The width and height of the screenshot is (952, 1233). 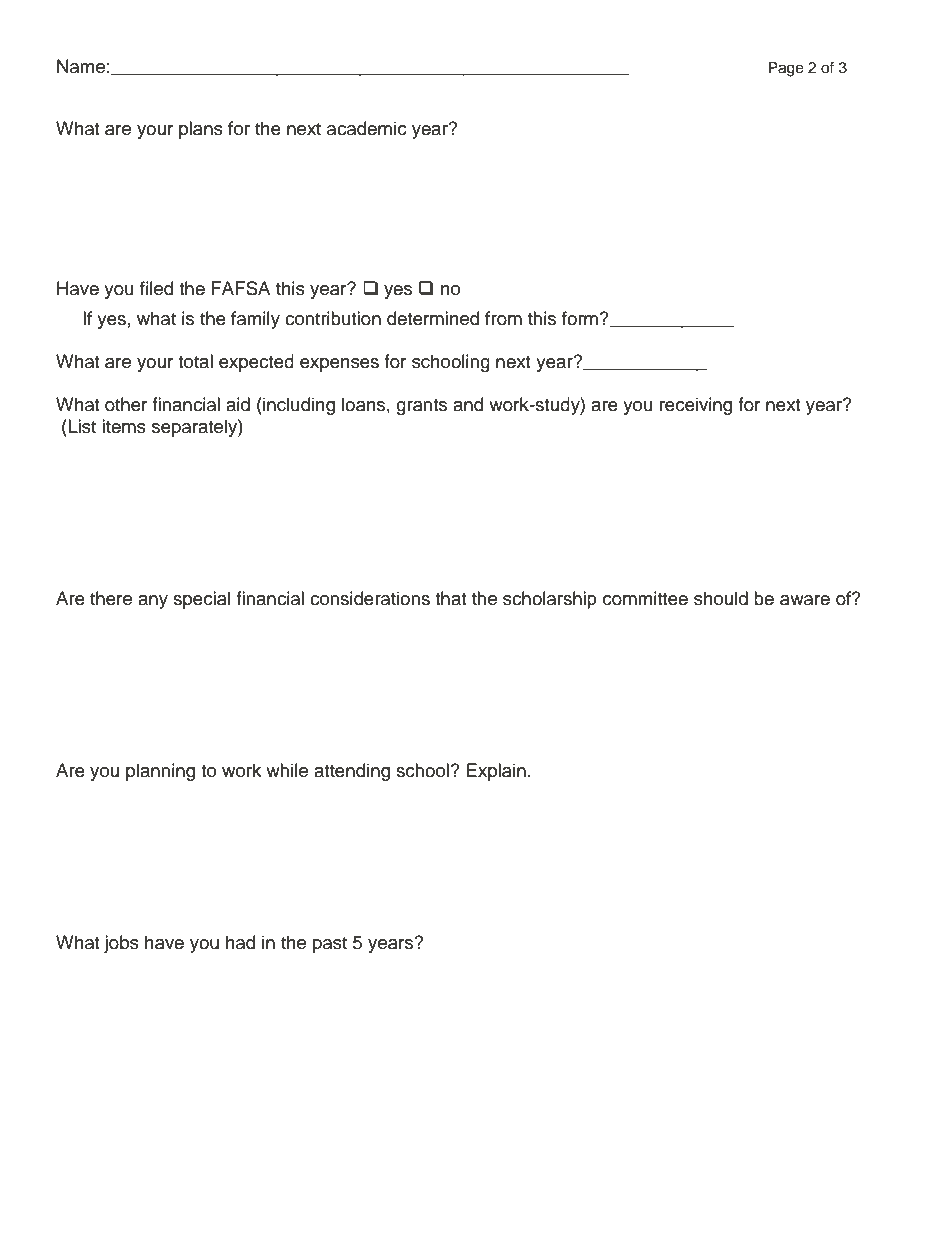 I want to click on total, so click(x=195, y=361).
